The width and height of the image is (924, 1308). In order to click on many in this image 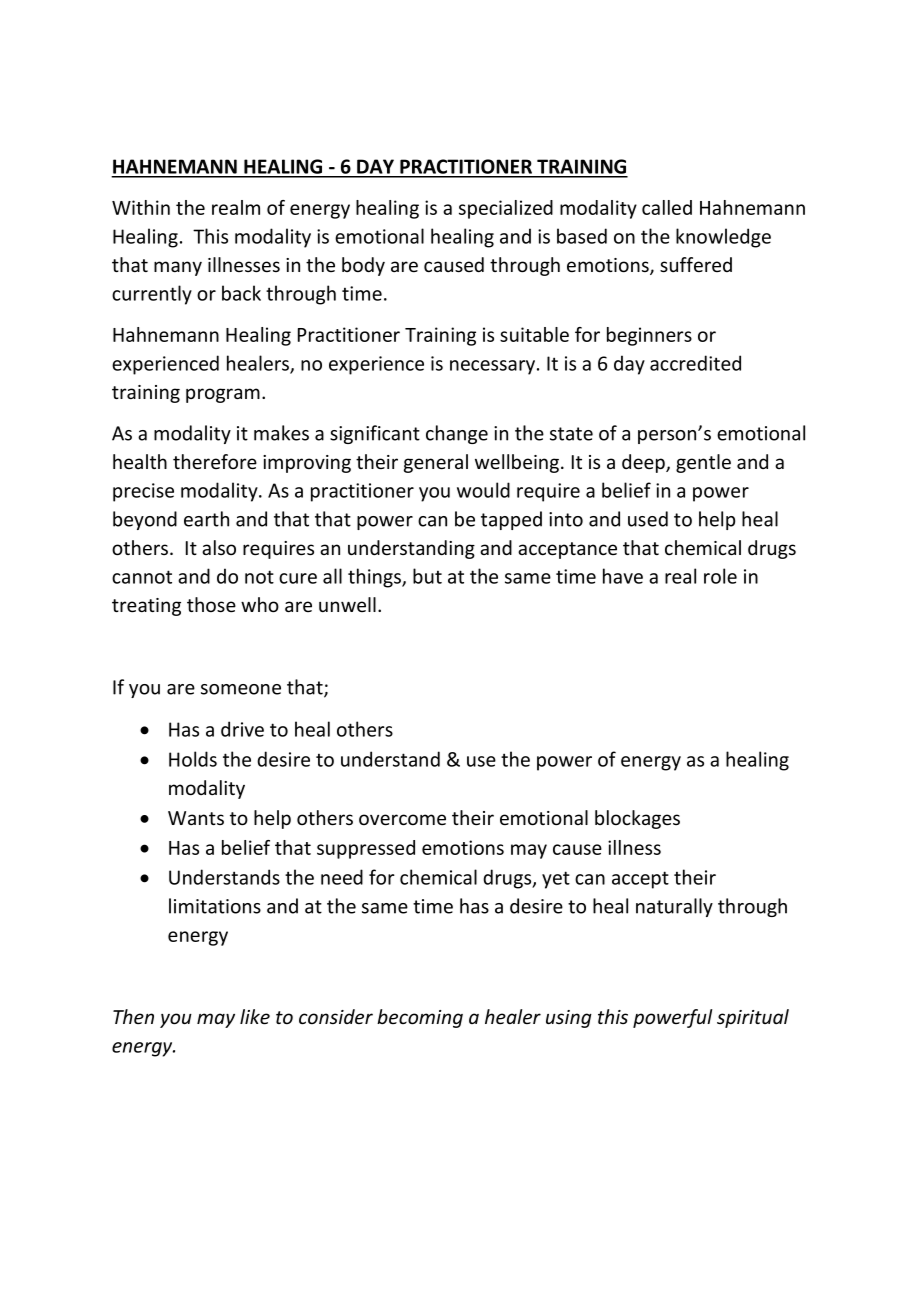, I will do `click(178, 268)`.
